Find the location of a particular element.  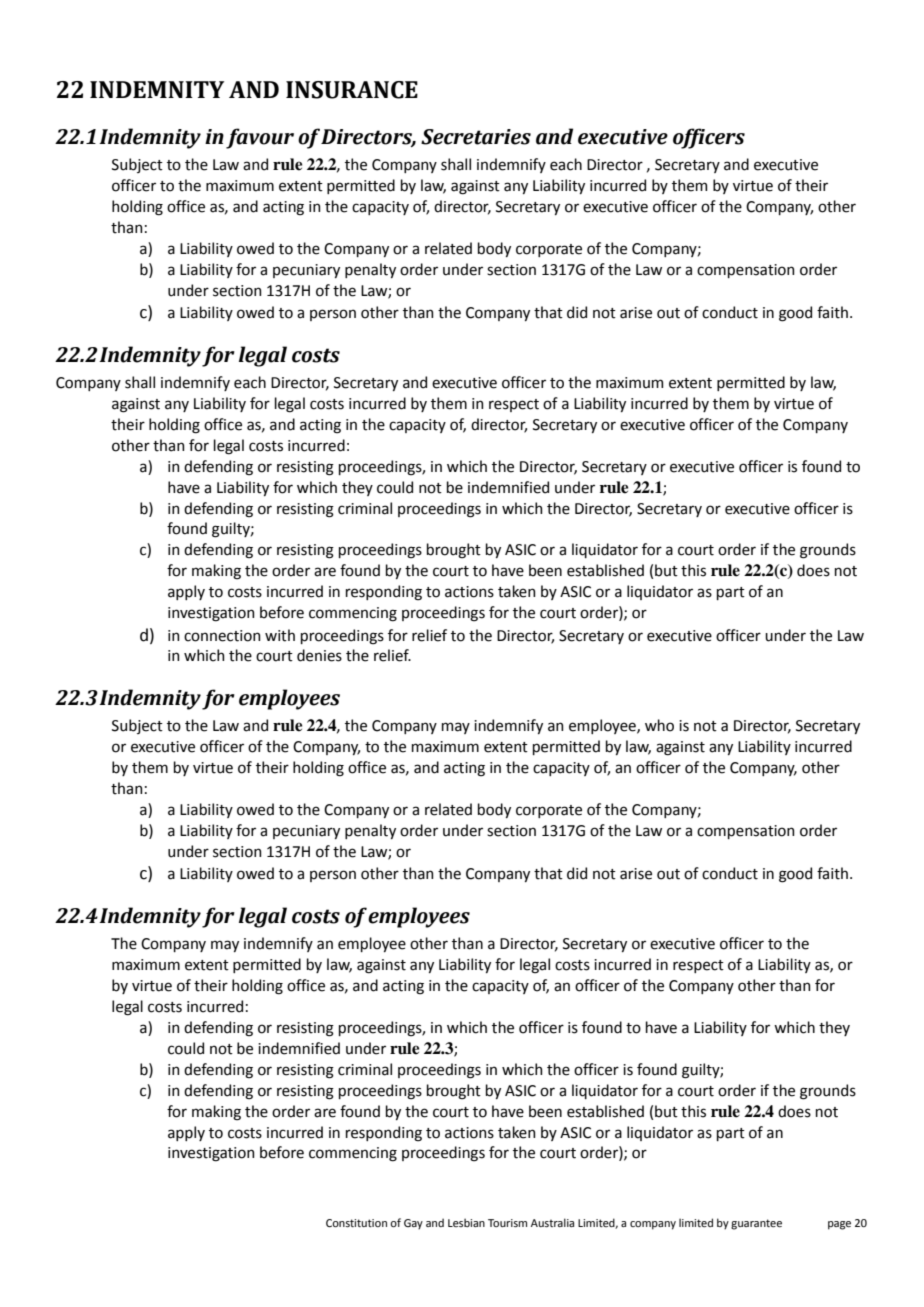

connection is located at coordinates (222, 636).
